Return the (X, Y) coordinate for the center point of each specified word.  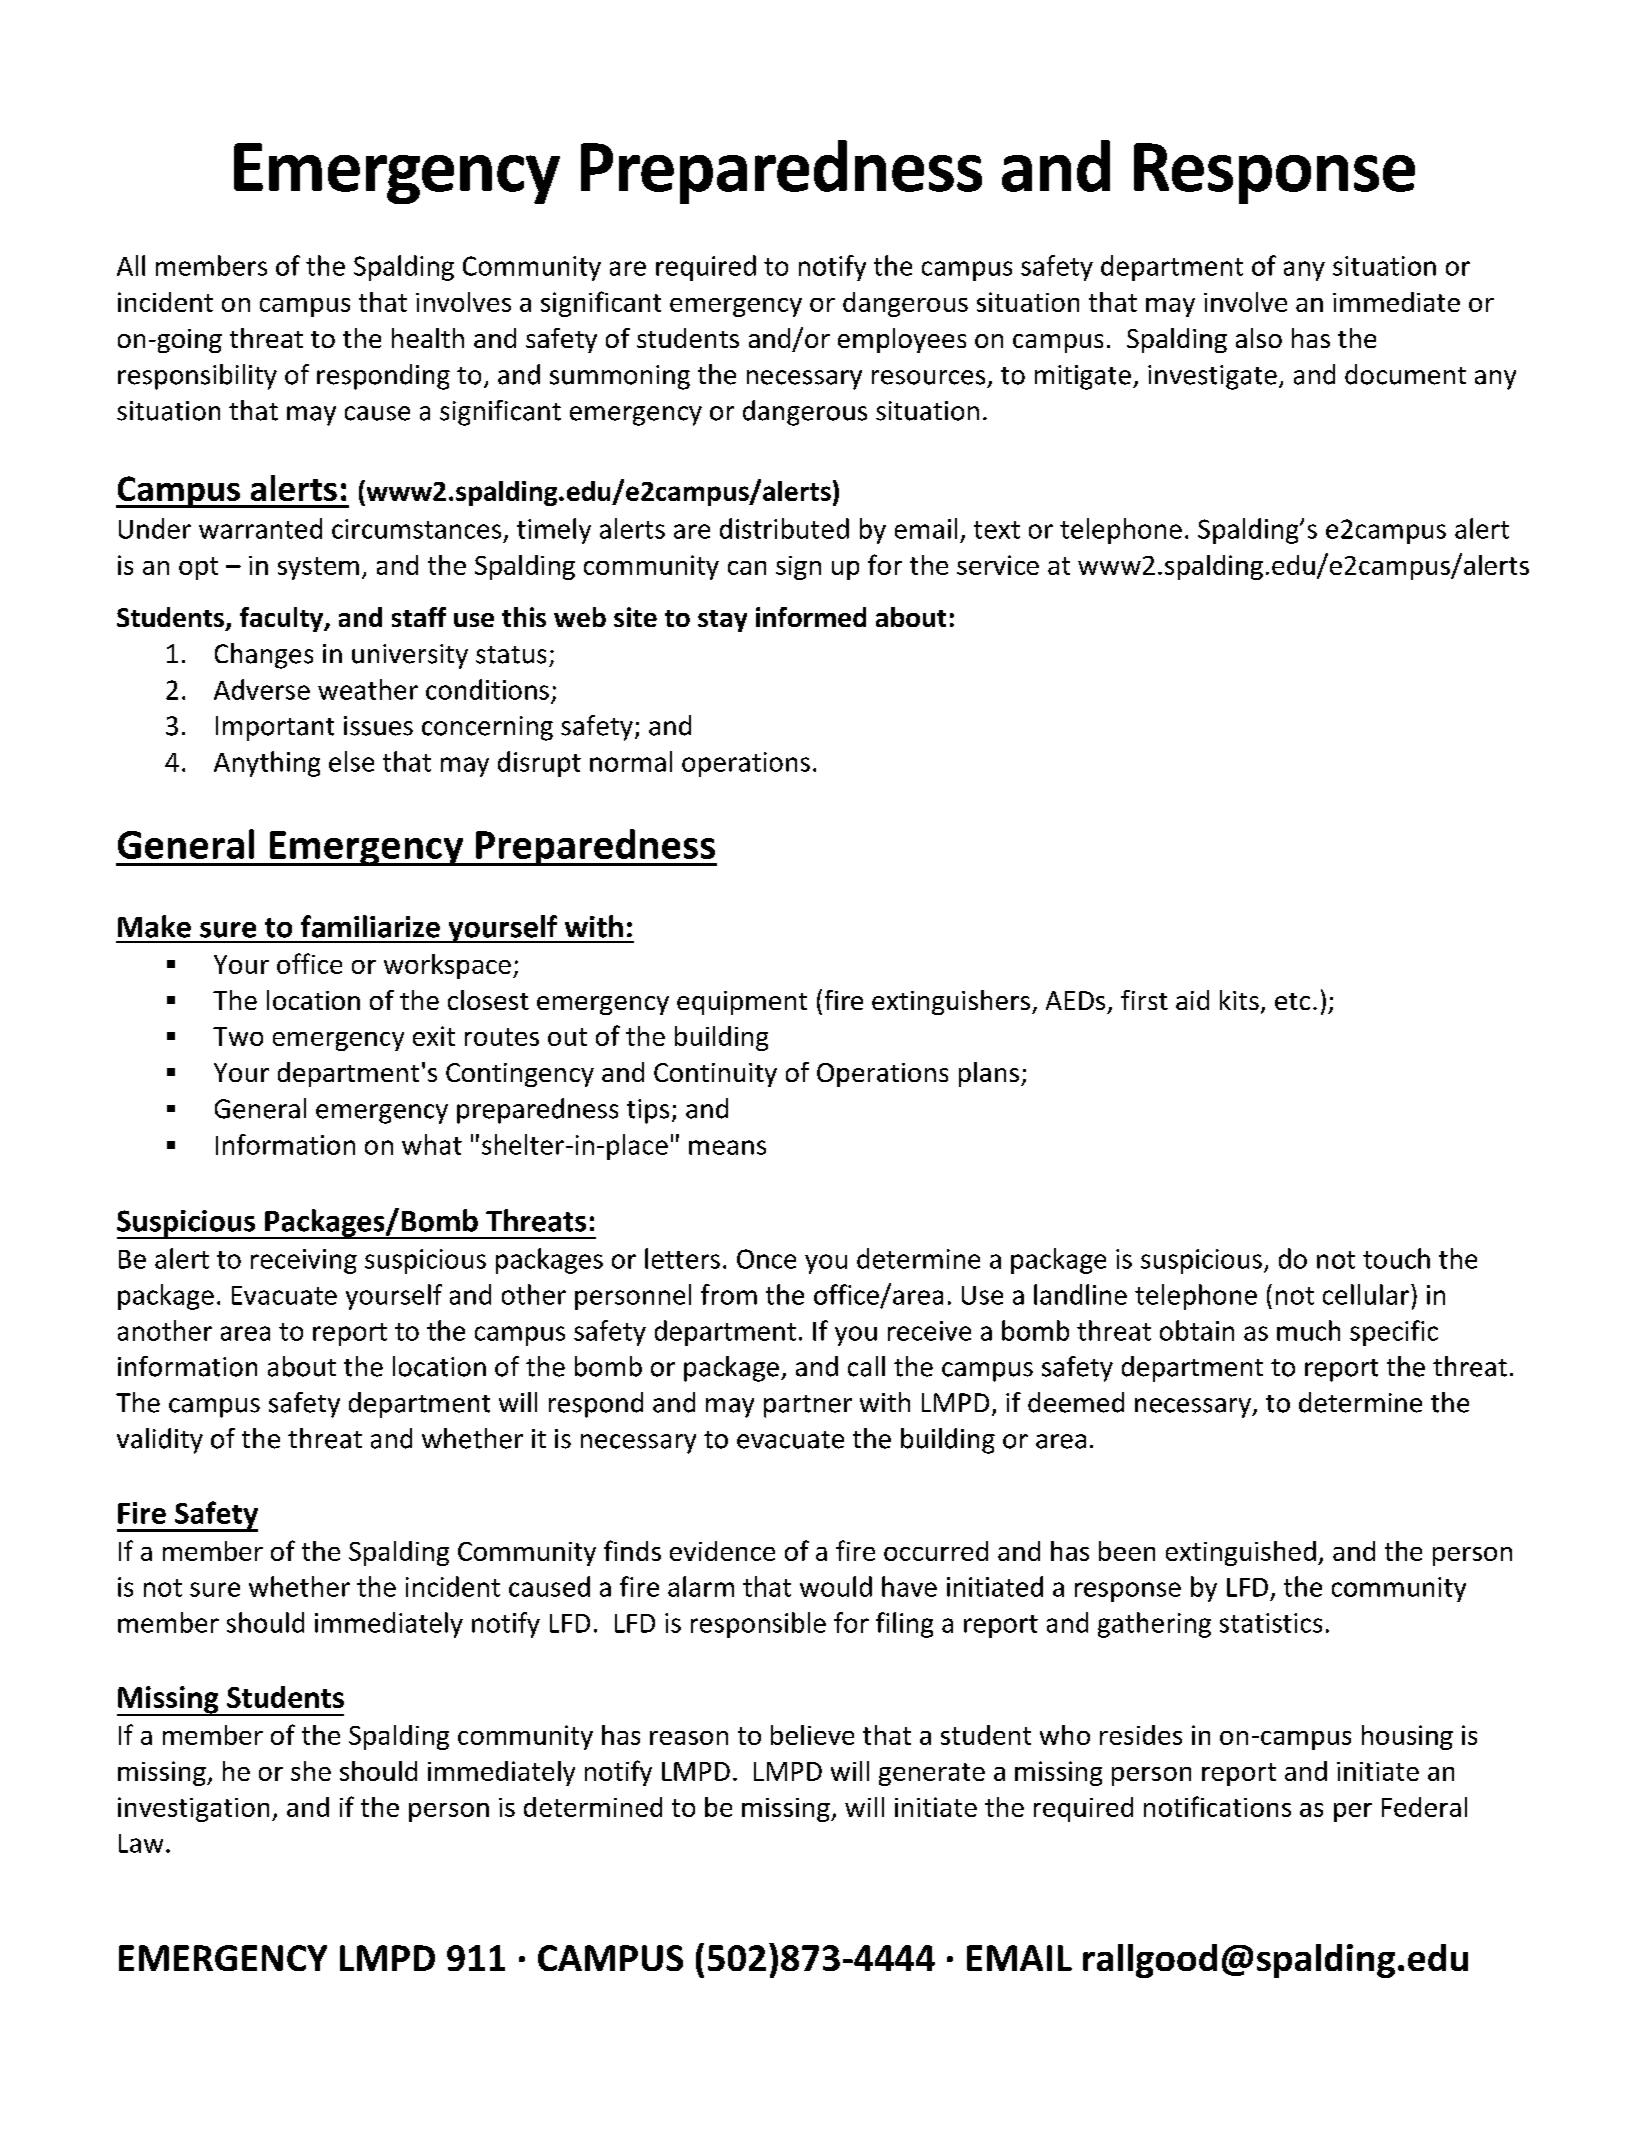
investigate (1212, 377)
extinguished (1241, 1553)
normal (631, 761)
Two (238, 1036)
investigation (193, 1809)
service (998, 565)
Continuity (715, 1075)
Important (275, 728)
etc (1292, 1001)
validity (160, 1441)
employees (902, 340)
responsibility (197, 377)
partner (808, 1406)
